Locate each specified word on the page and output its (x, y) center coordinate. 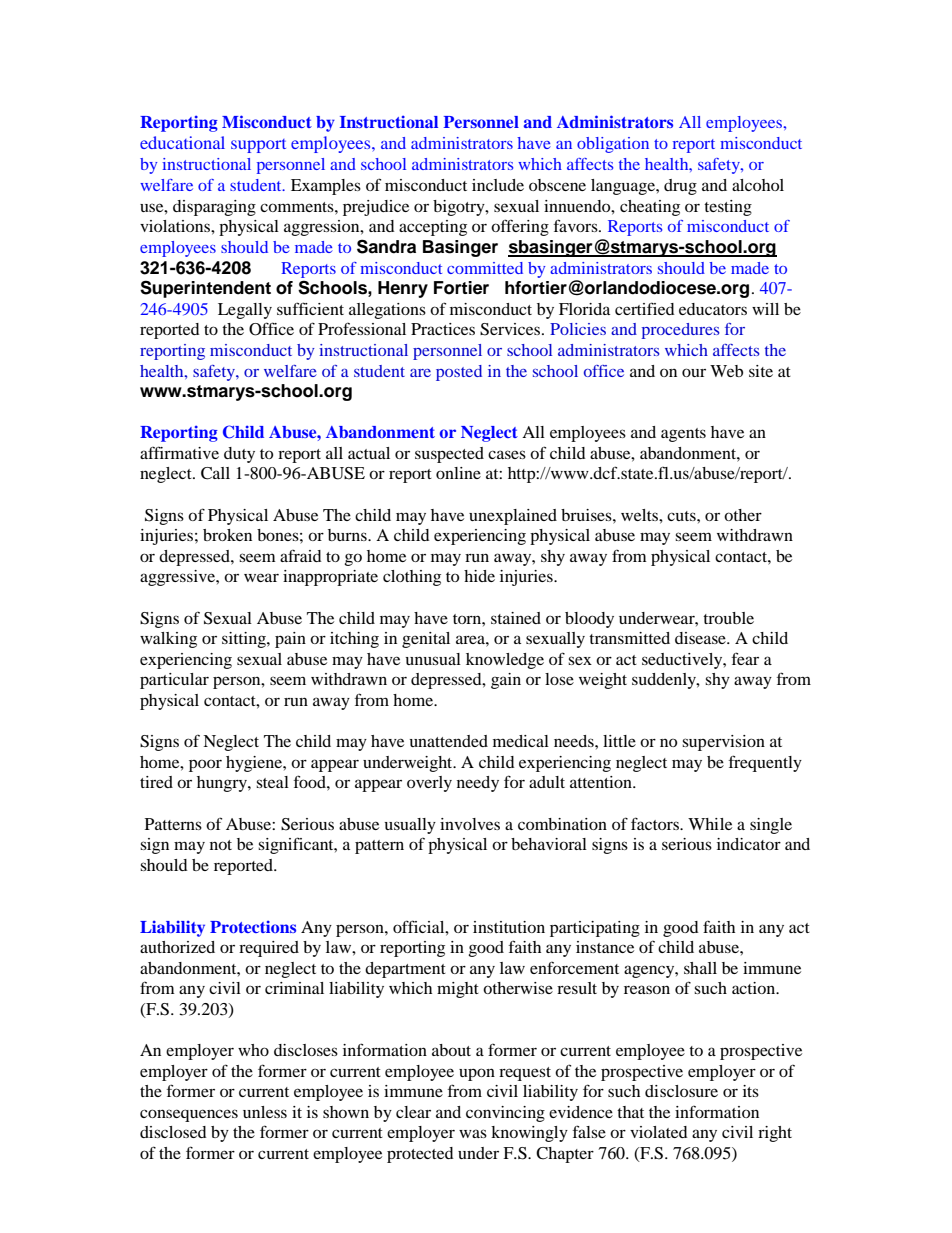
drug (680, 187)
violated (659, 1132)
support (258, 146)
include (498, 185)
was (473, 1133)
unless (265, 1112)
